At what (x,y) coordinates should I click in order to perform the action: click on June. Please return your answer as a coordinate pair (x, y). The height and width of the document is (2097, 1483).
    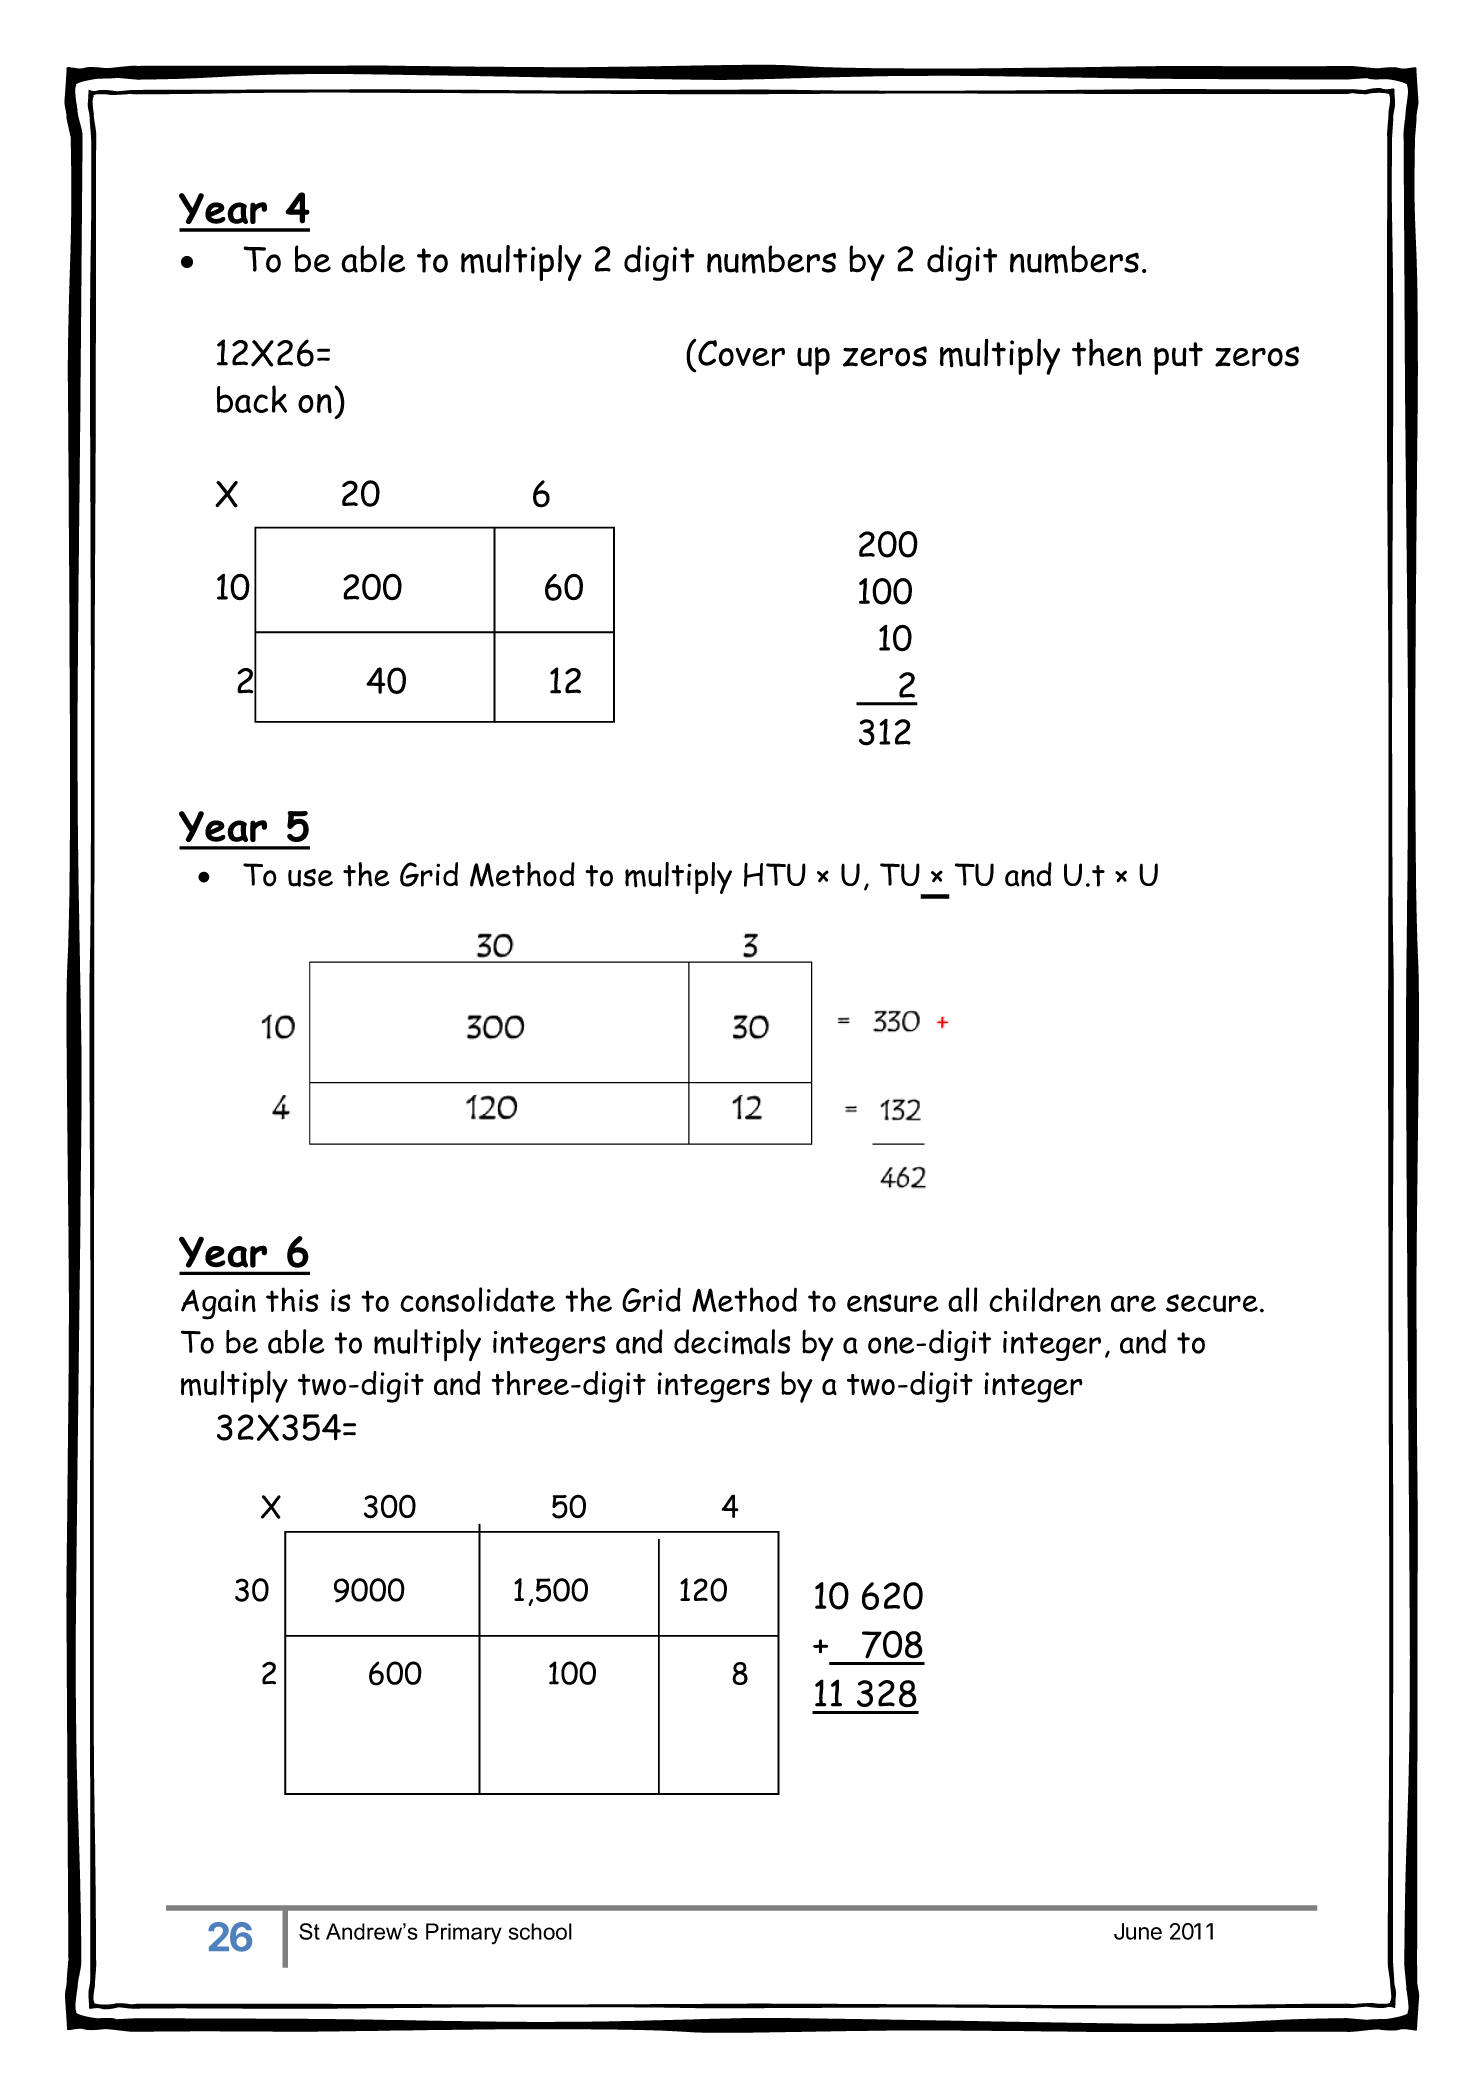
    Looking at the image, I should click on (1138, 1931).
